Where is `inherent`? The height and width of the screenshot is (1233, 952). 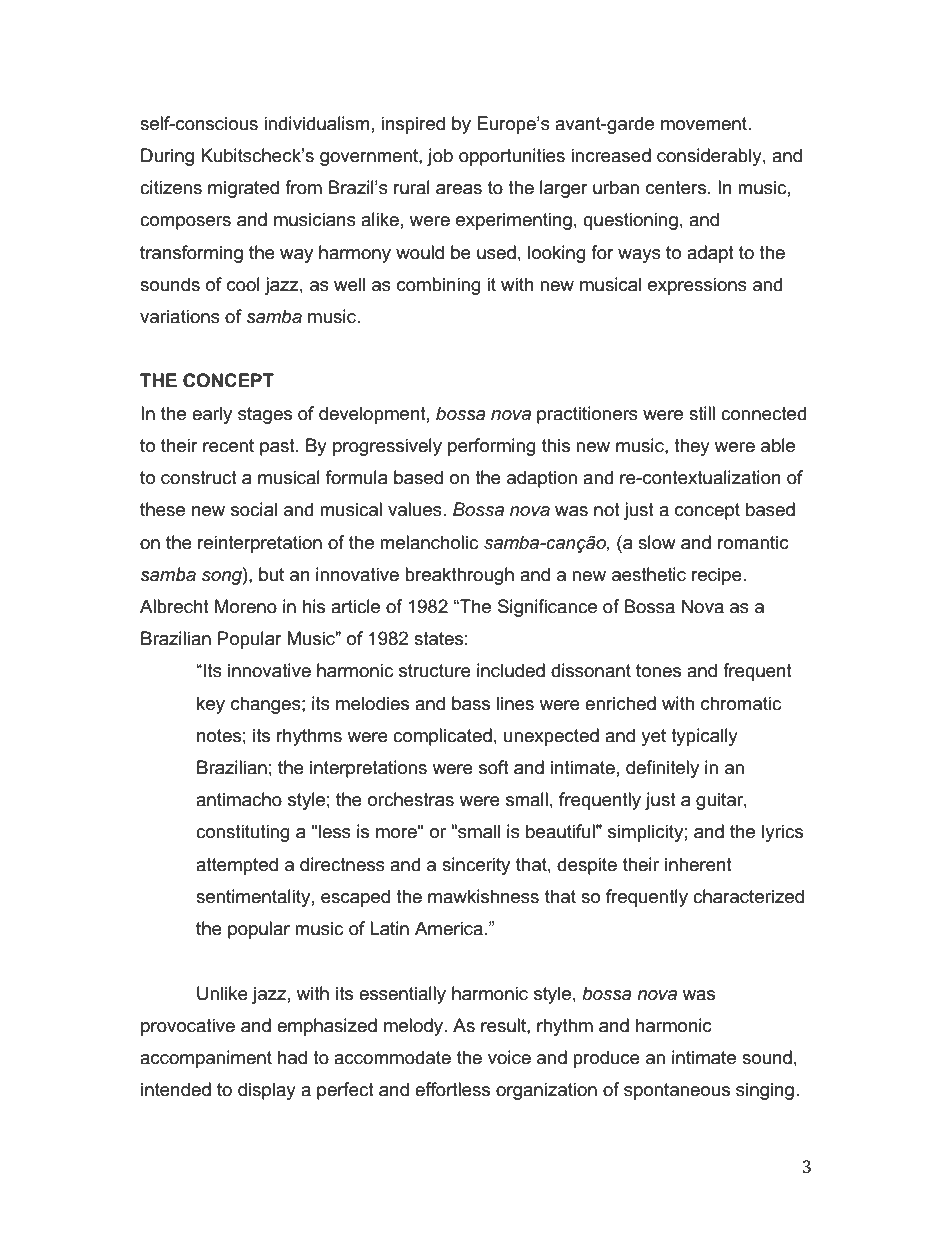
inherent is located at coordinates (698, 864).
